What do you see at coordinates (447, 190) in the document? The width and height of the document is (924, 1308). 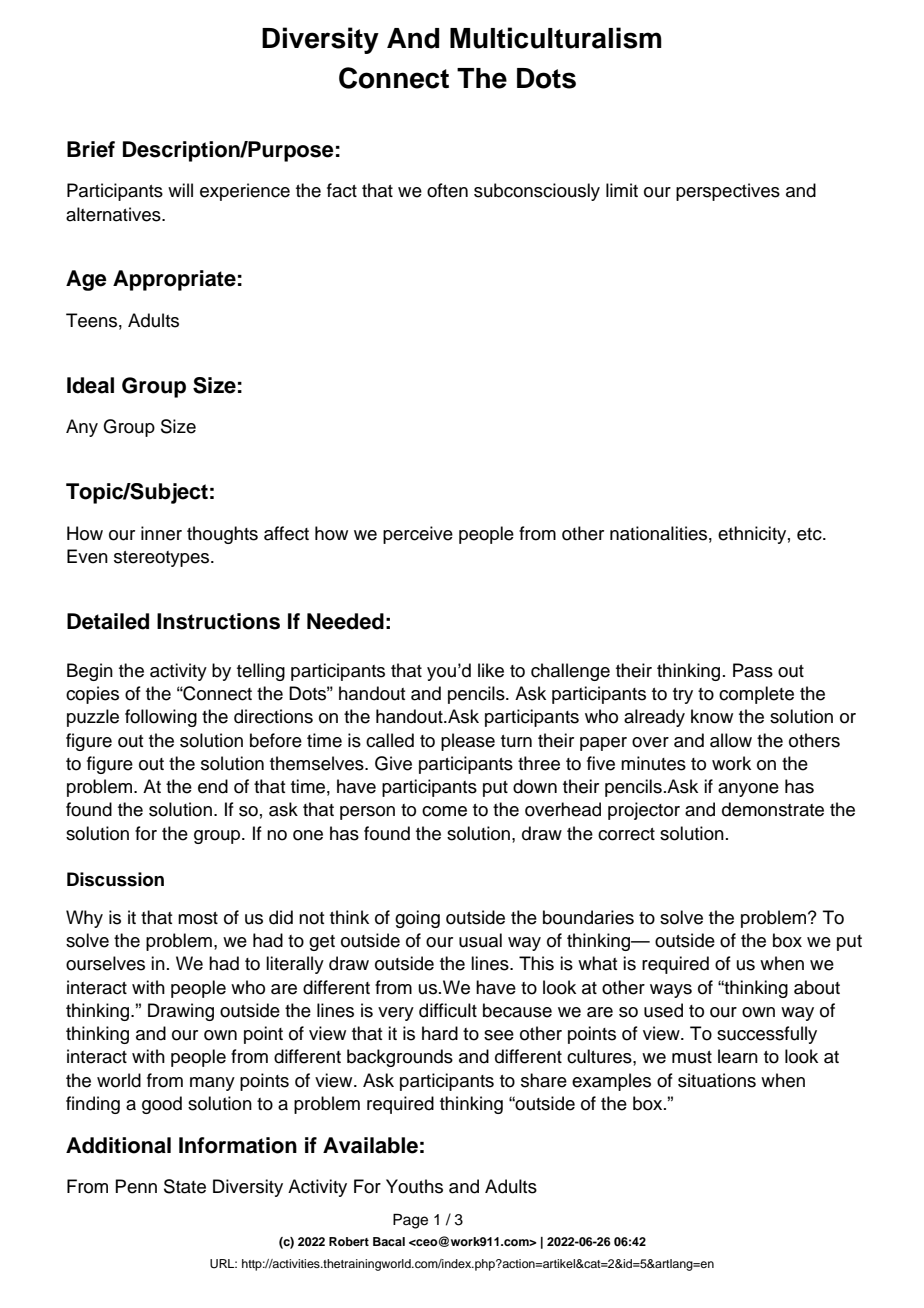 I see `often` at bounding box center [447, 190].
